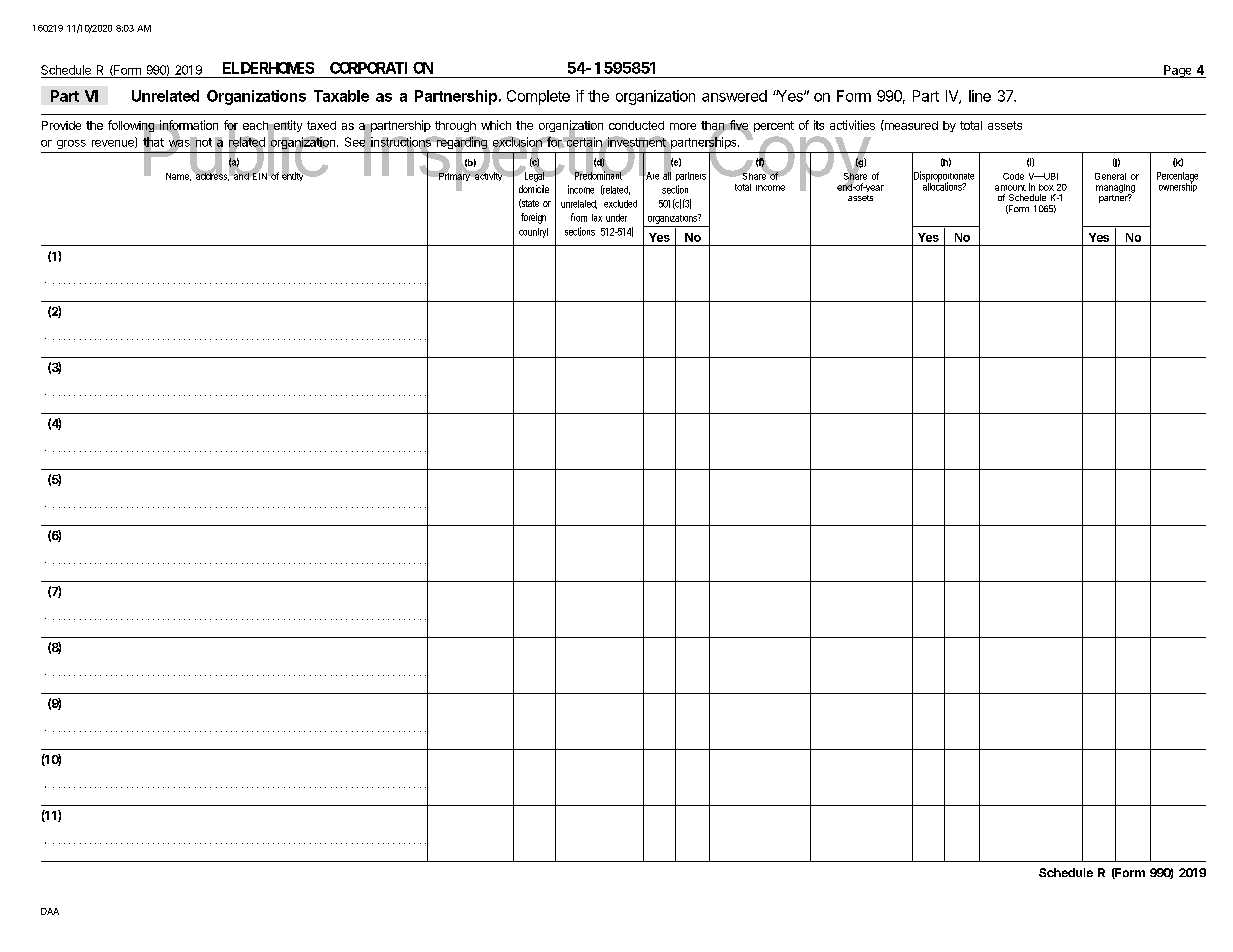  What do you see at coordinates (616, 218) in the screenshot?
I see `under` at bounding box center [616, 218].
